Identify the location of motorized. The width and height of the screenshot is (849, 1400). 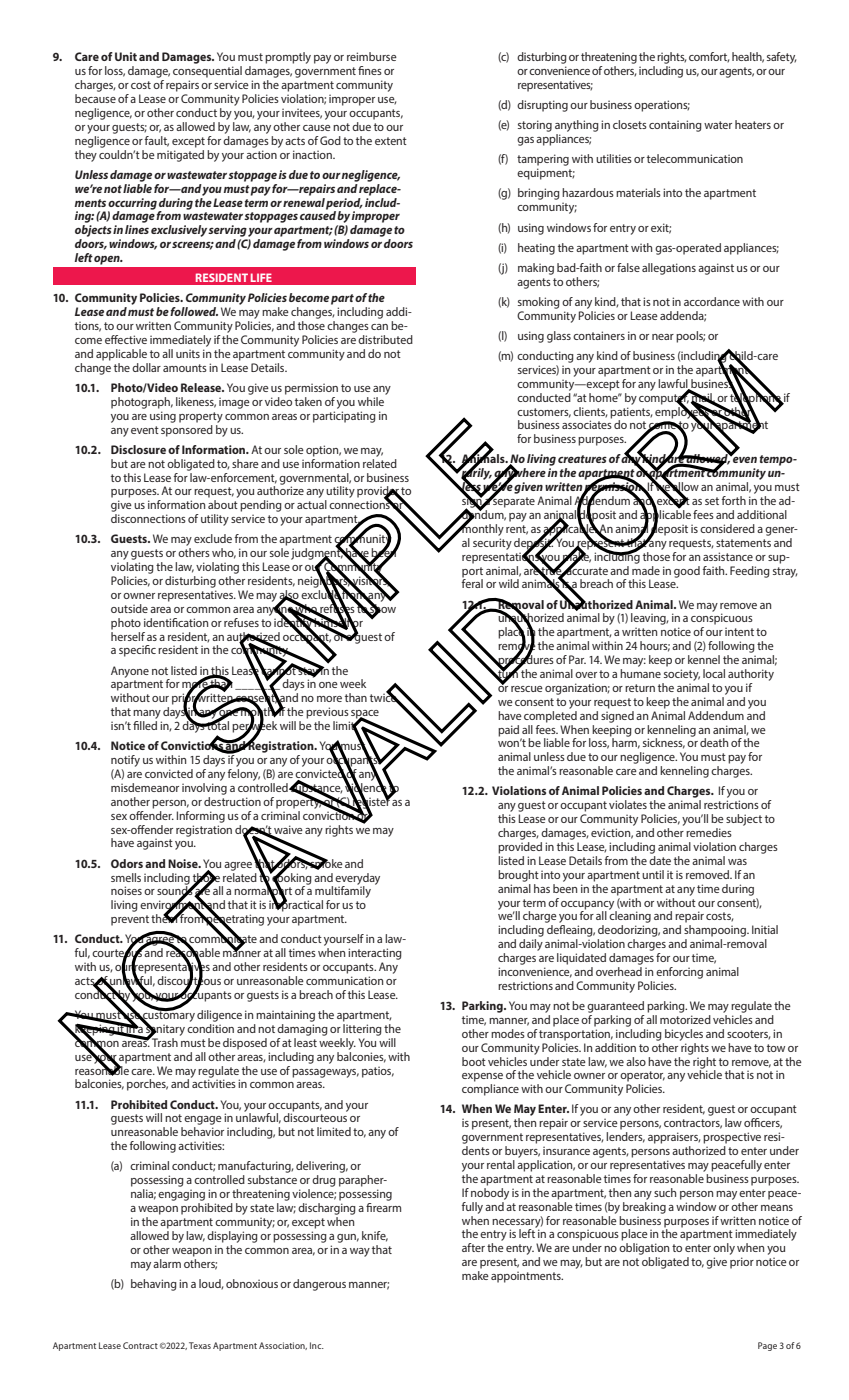
(685, 1019).
